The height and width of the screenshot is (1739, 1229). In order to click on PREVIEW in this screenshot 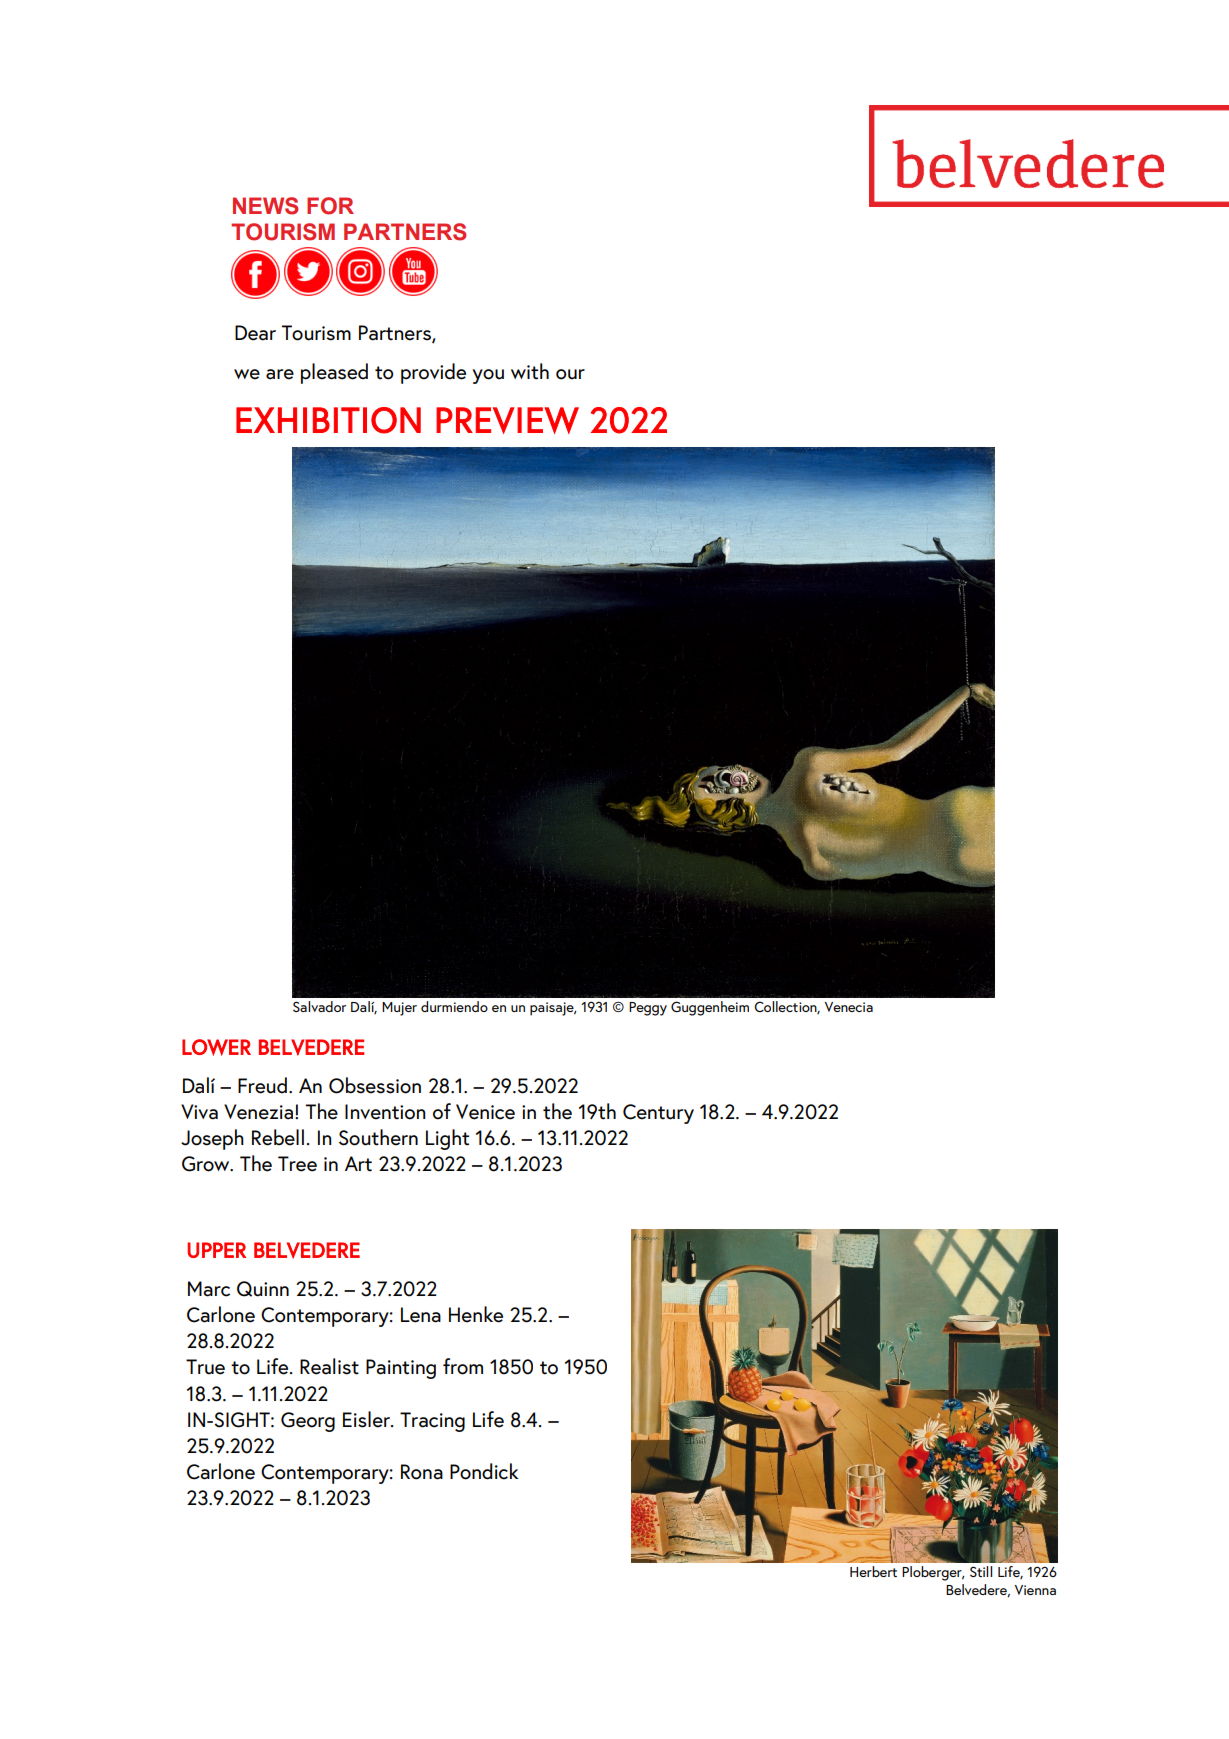, I will do `click(507, 420)`.
